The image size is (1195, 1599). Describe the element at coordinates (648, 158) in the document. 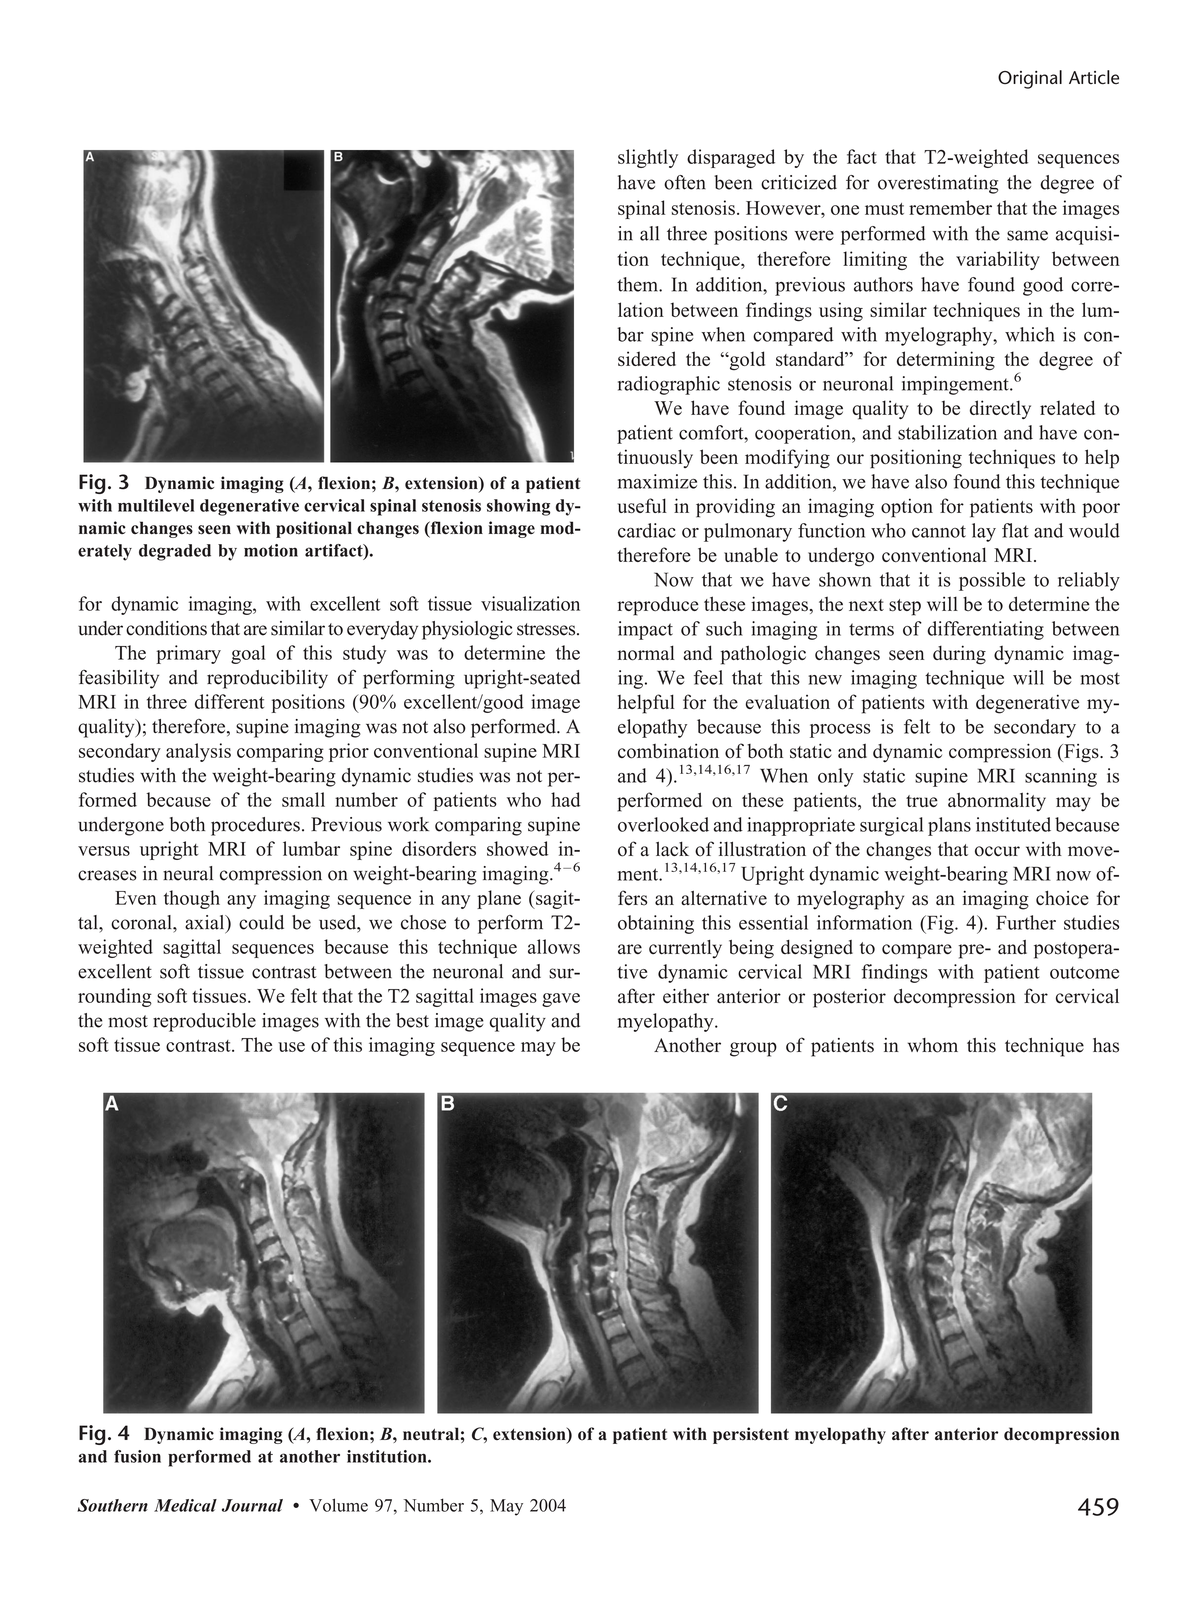

I see `slightly` at that location.
